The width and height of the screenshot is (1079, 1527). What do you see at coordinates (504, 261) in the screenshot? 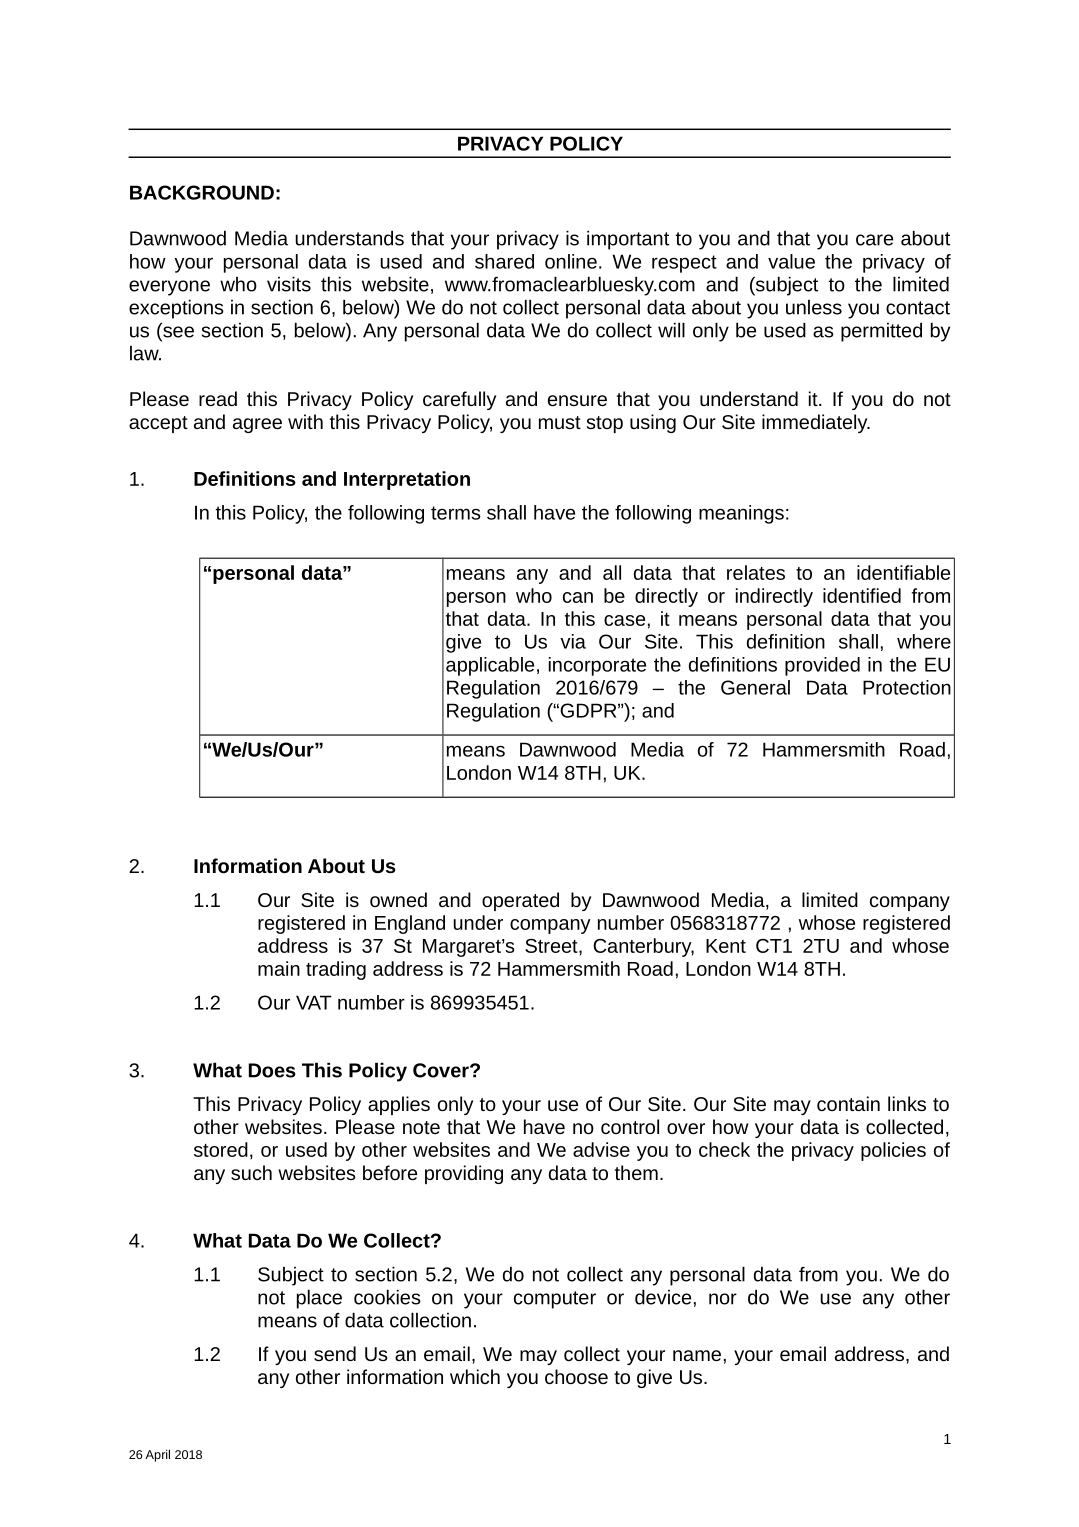
I see `shared` at bounding box center [504, 261].
